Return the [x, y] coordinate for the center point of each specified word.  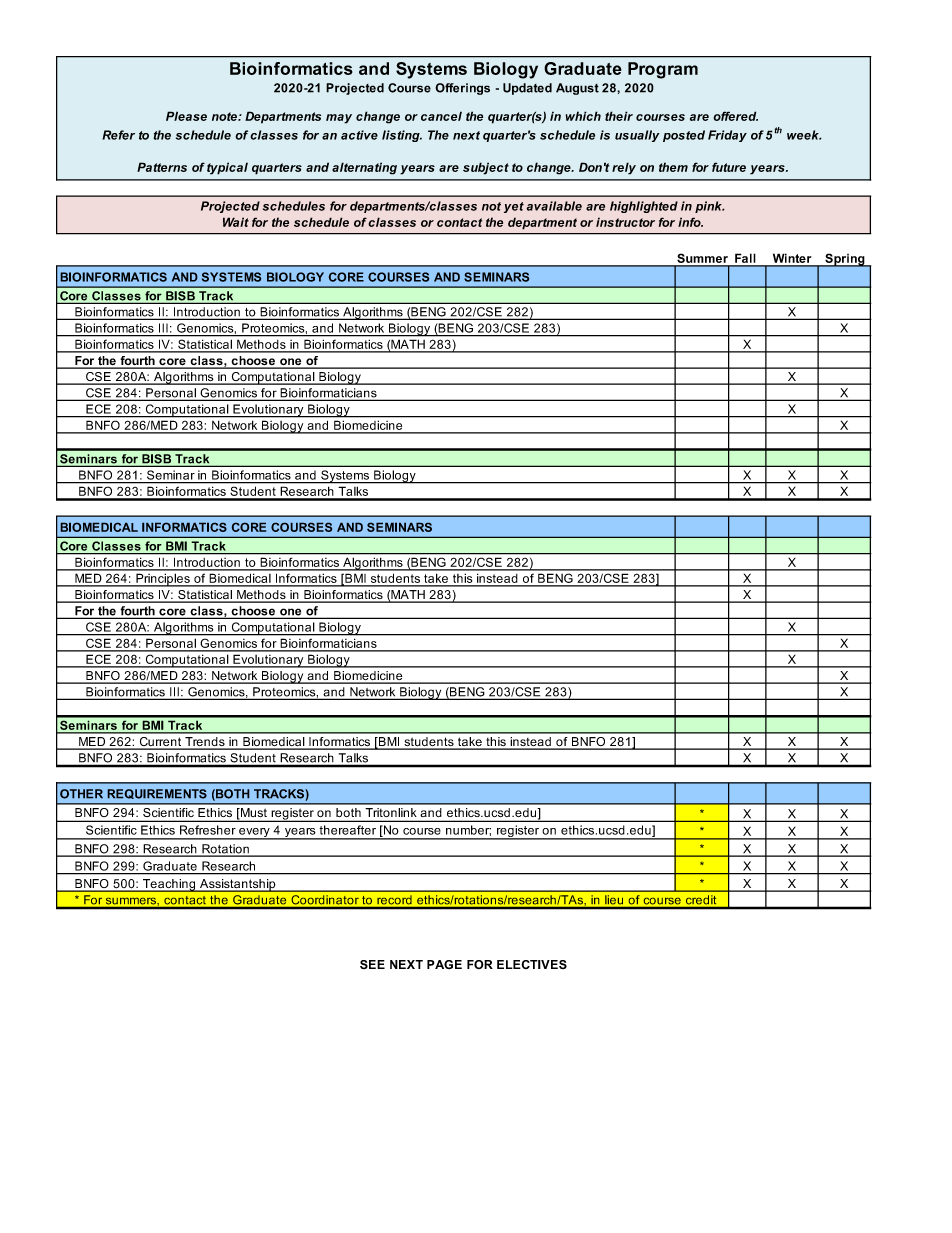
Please [186, 116]
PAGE [444, 964]
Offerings [462, 89]
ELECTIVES [532, 964]
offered [735, 116]
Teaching [169, 885]
